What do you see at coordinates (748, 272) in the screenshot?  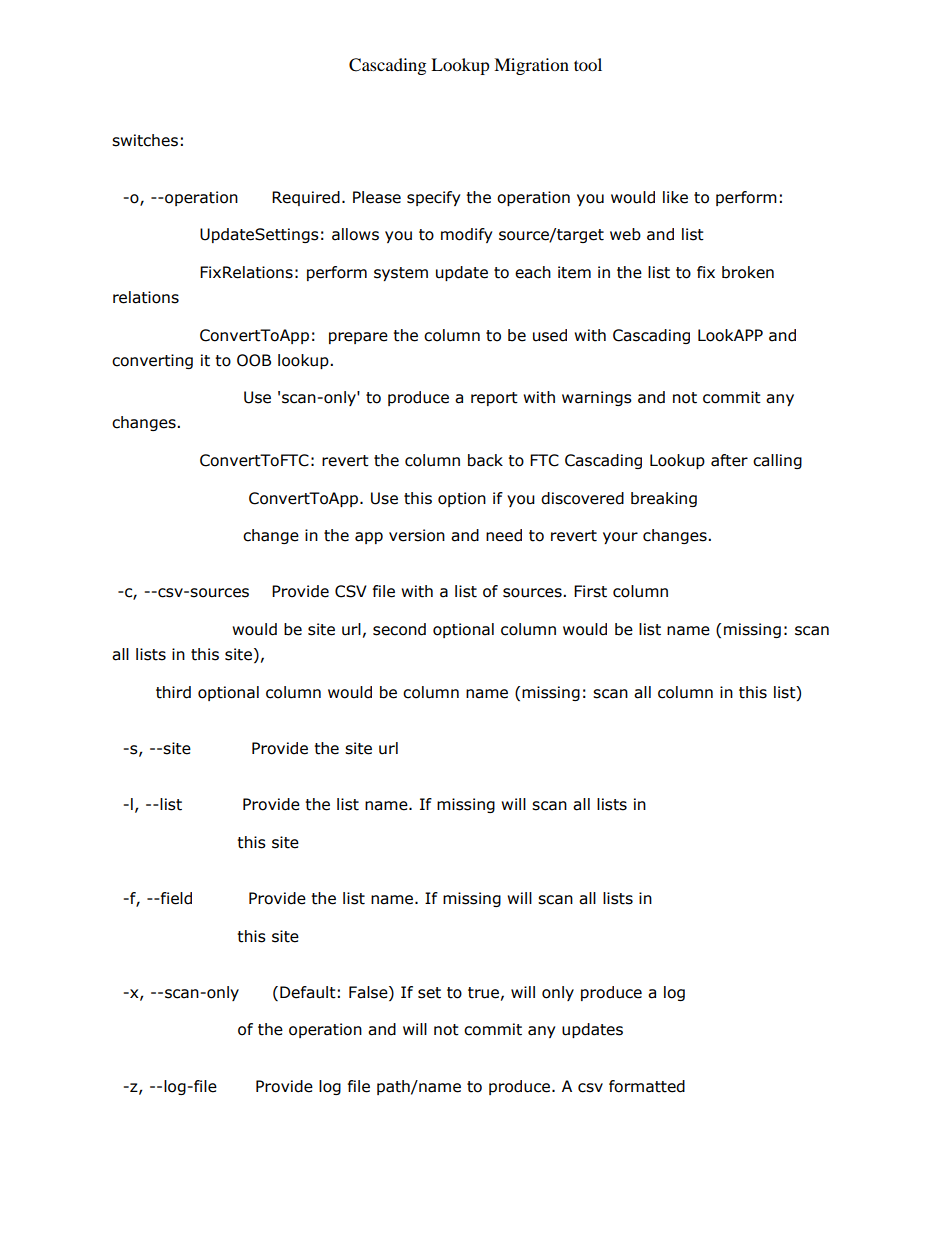 I see `broken` at bounding box center [748, 272].
